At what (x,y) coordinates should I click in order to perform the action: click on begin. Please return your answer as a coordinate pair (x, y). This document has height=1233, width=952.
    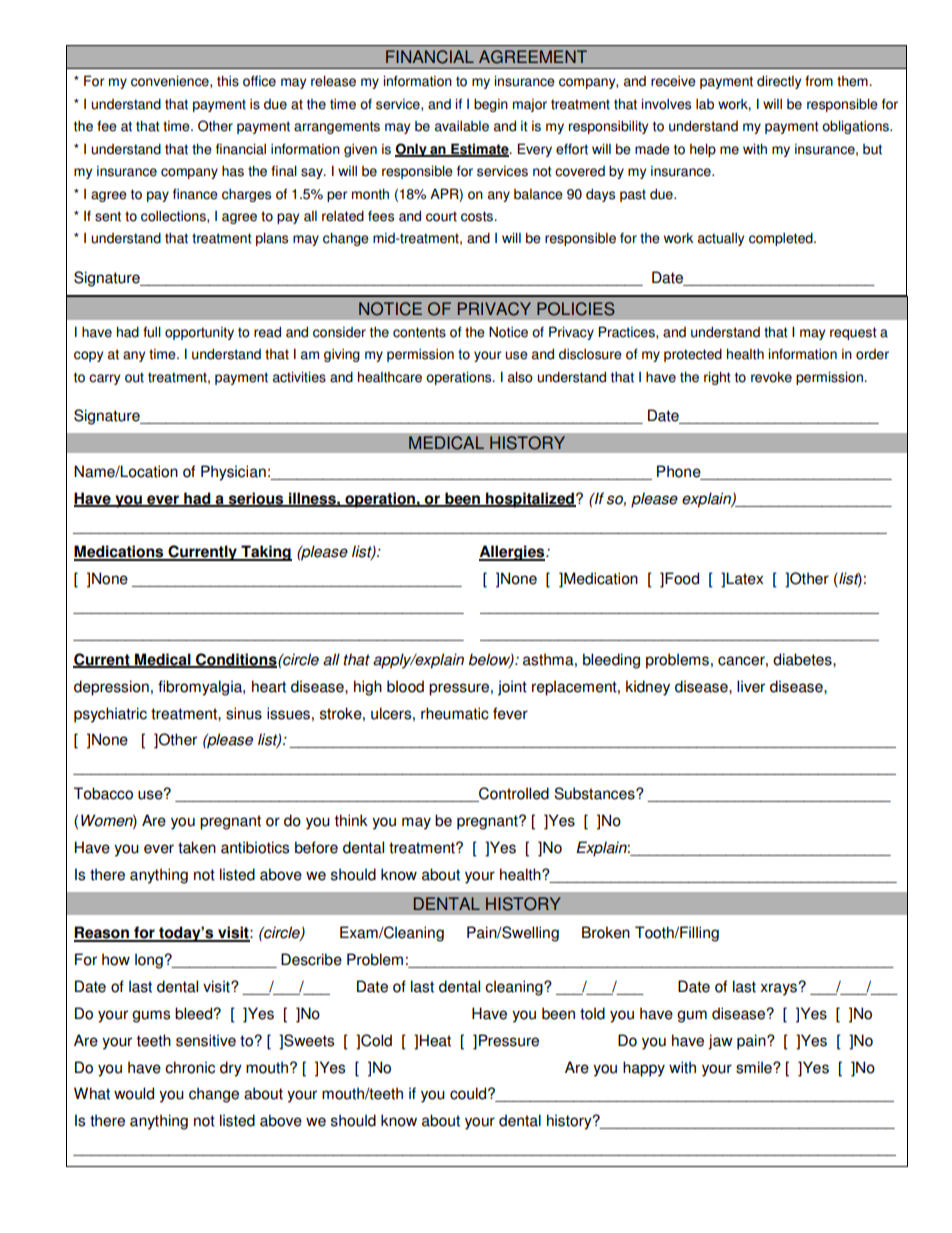
    Looking at the image, I should click on (491, 105).
